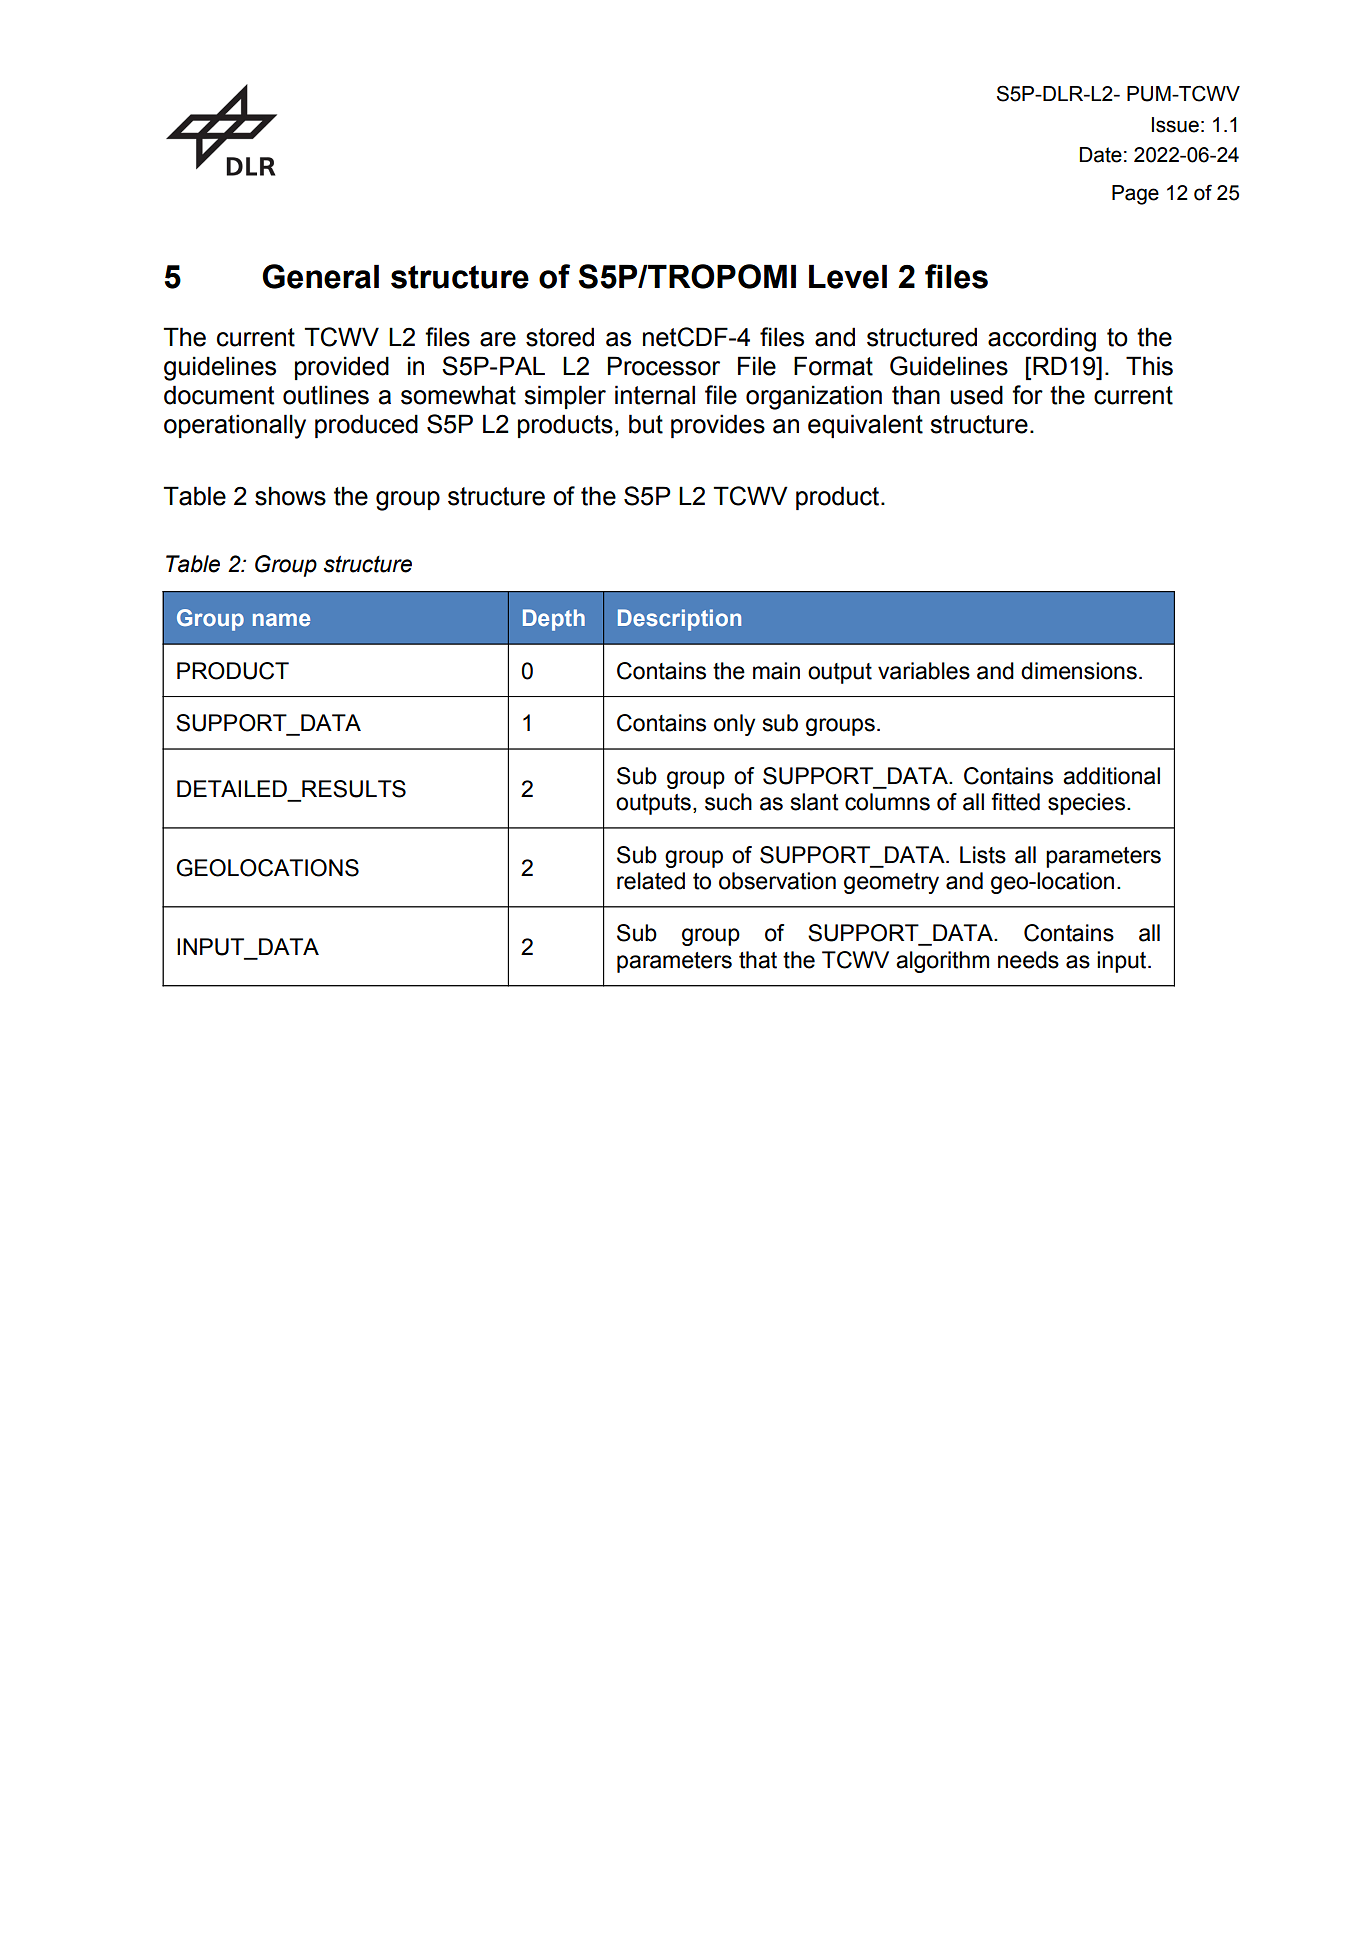  Describe the element at coordinates (651, 881) in the document. I see `related` at that location.
